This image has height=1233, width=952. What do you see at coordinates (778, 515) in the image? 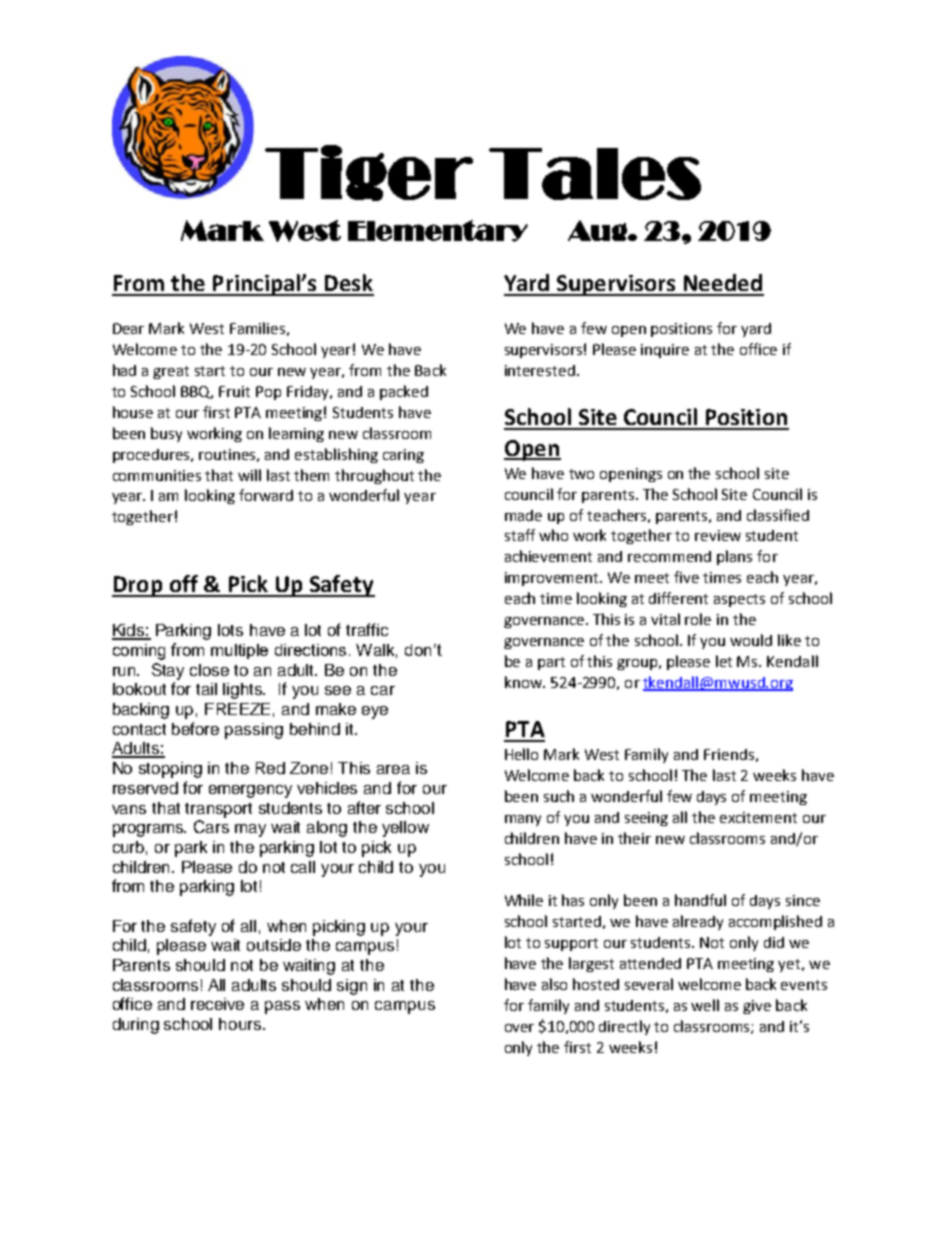
I see `classified` at bounding box center [778, 515].
